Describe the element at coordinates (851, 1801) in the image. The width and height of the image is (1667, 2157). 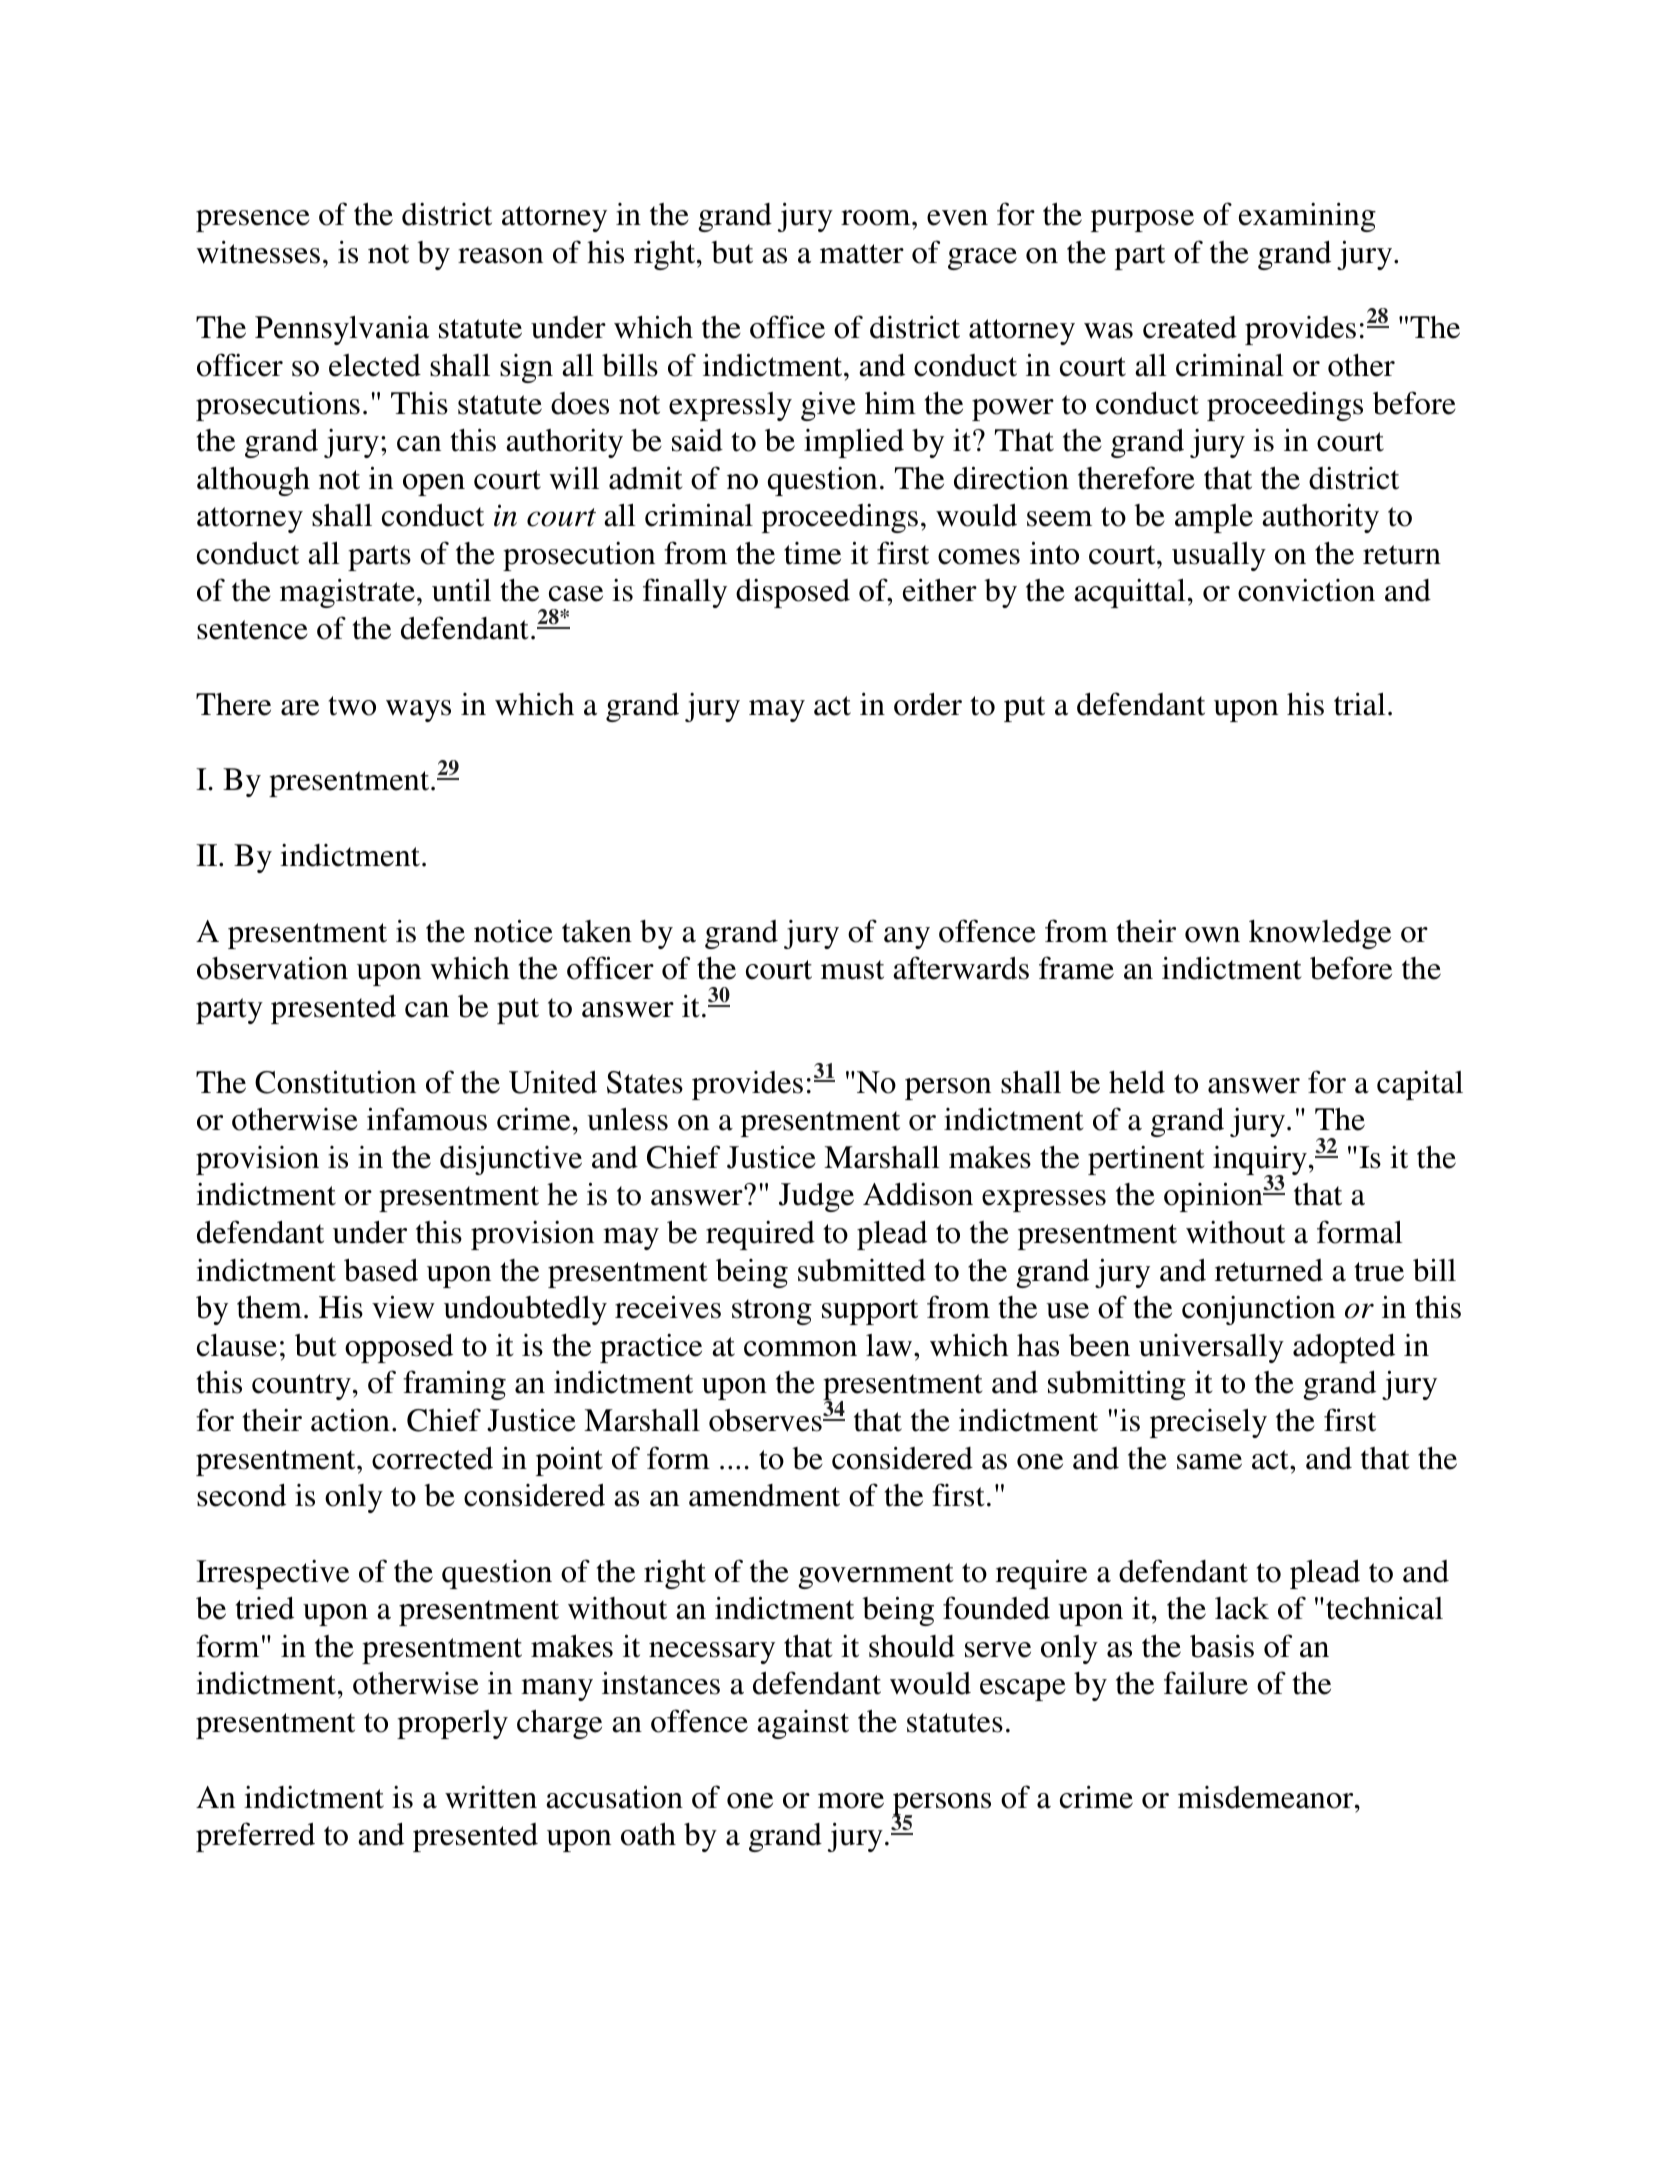
I see `more` at that location.
